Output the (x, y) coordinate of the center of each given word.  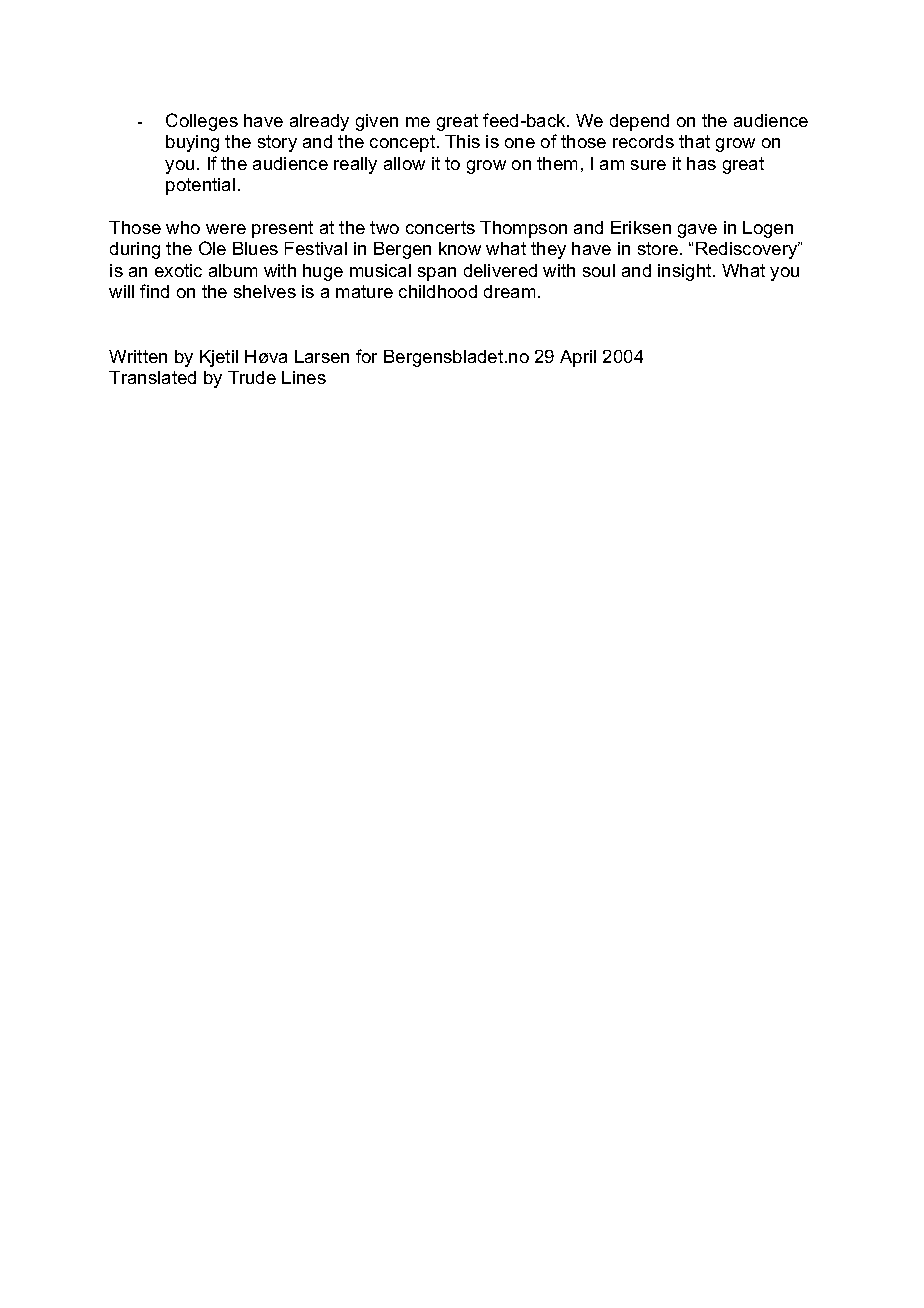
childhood (438, 291)
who (183, 227)
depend (639, 122)
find (154, 291)
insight (686, 272)
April (578, 358)
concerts (440, 227)
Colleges (202, 122)
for (366, 356)
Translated (152, 377)
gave (697, 231)
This (462, 141)
